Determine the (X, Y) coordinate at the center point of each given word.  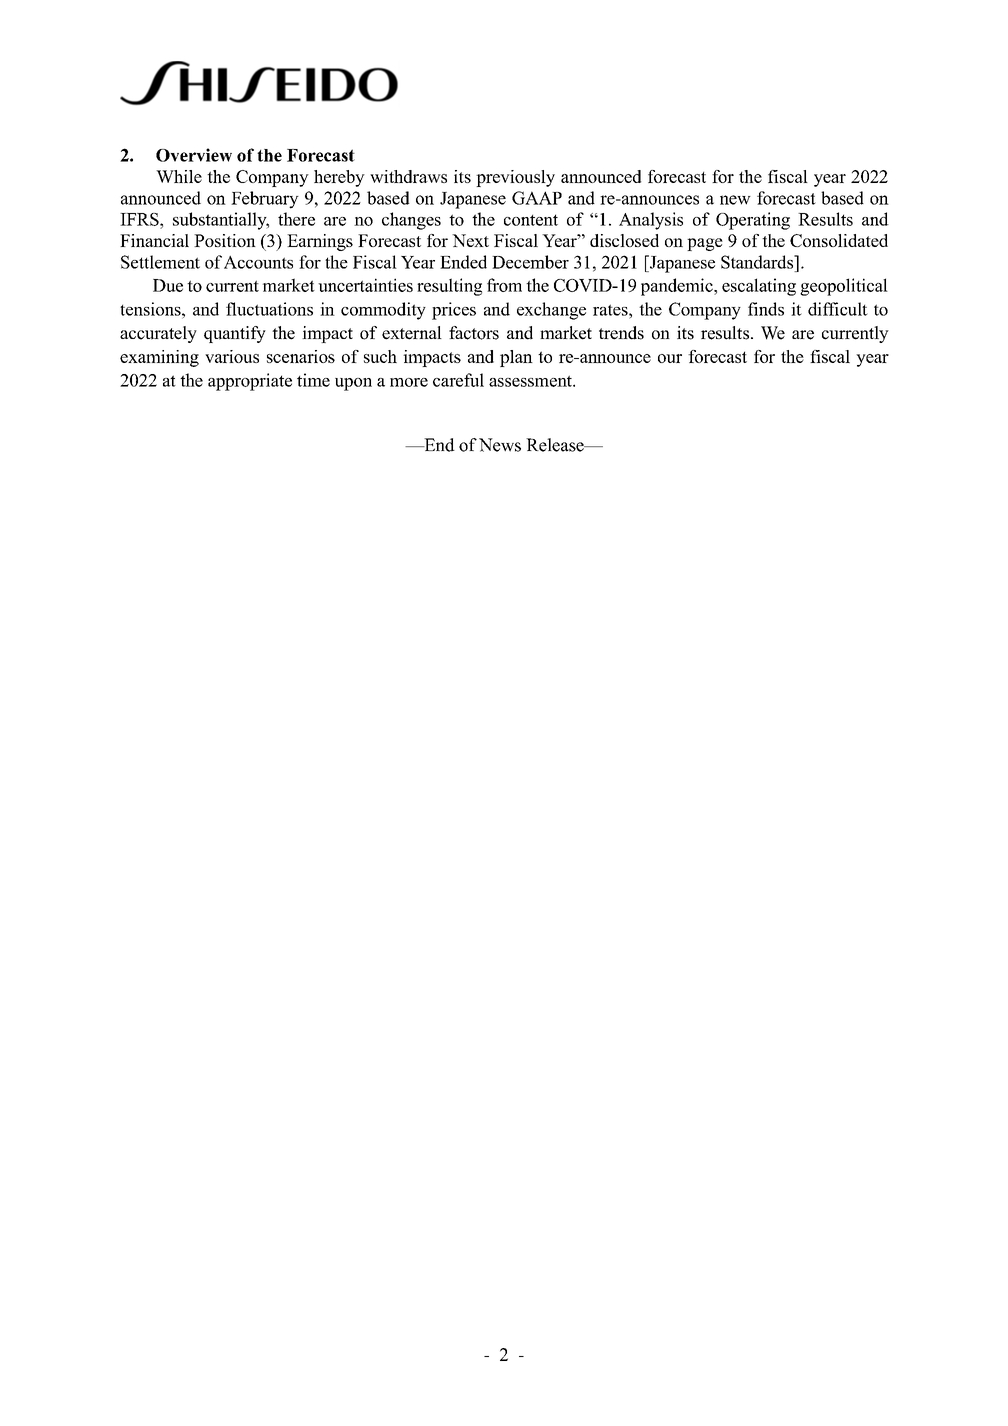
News (500, 445)
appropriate (250, 382)
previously (515, 178)
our (670, 358)
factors (474, 333)
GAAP (537, 198)
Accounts (258, 262)
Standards (758, 262)
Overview (194, 155)
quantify (235, 334)
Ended (463, 262)
